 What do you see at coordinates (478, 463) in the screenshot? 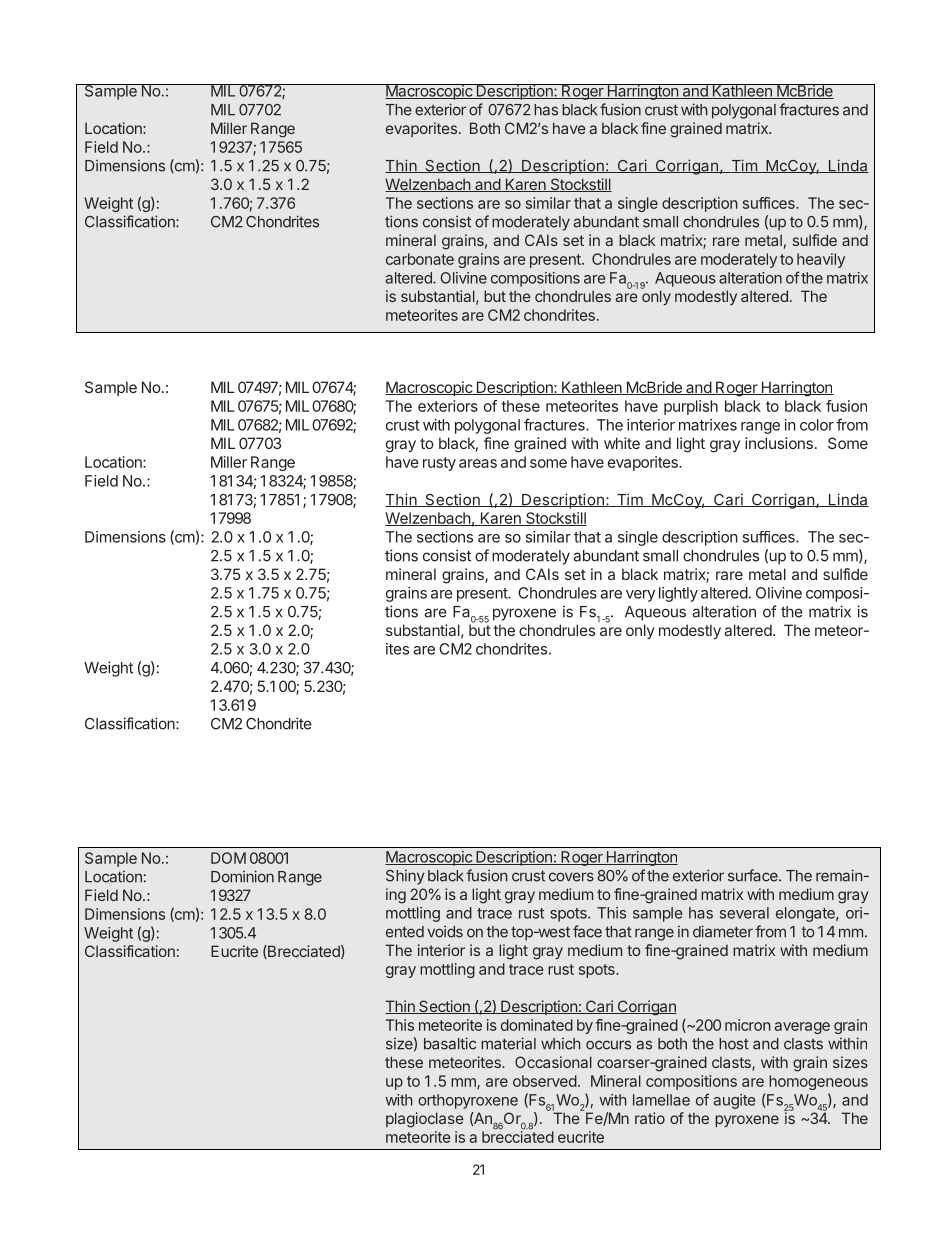
I see `areas` at bounding box center [478, 463].
